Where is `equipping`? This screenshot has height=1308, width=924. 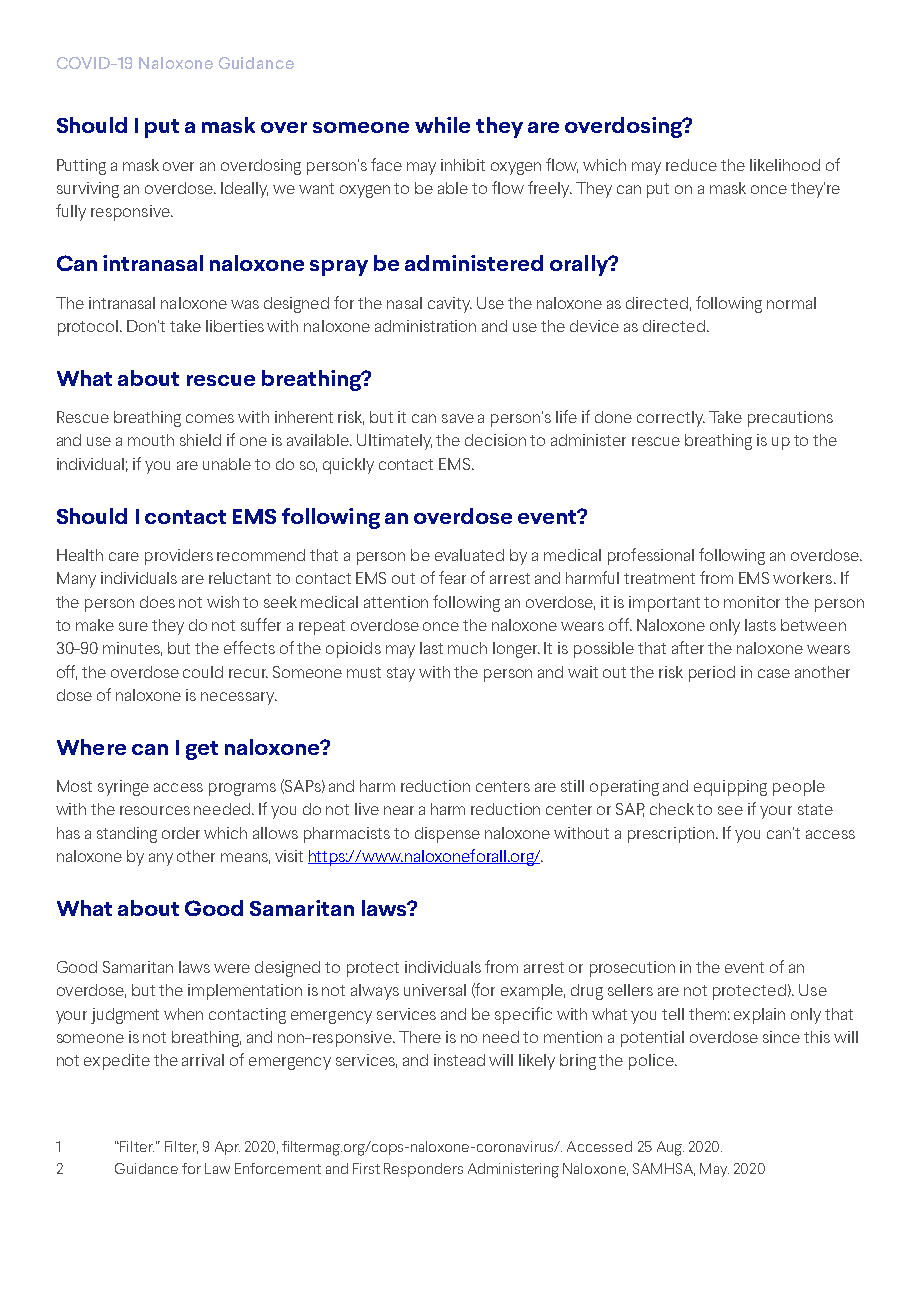
equipping is located at coordinates (730, 788).
